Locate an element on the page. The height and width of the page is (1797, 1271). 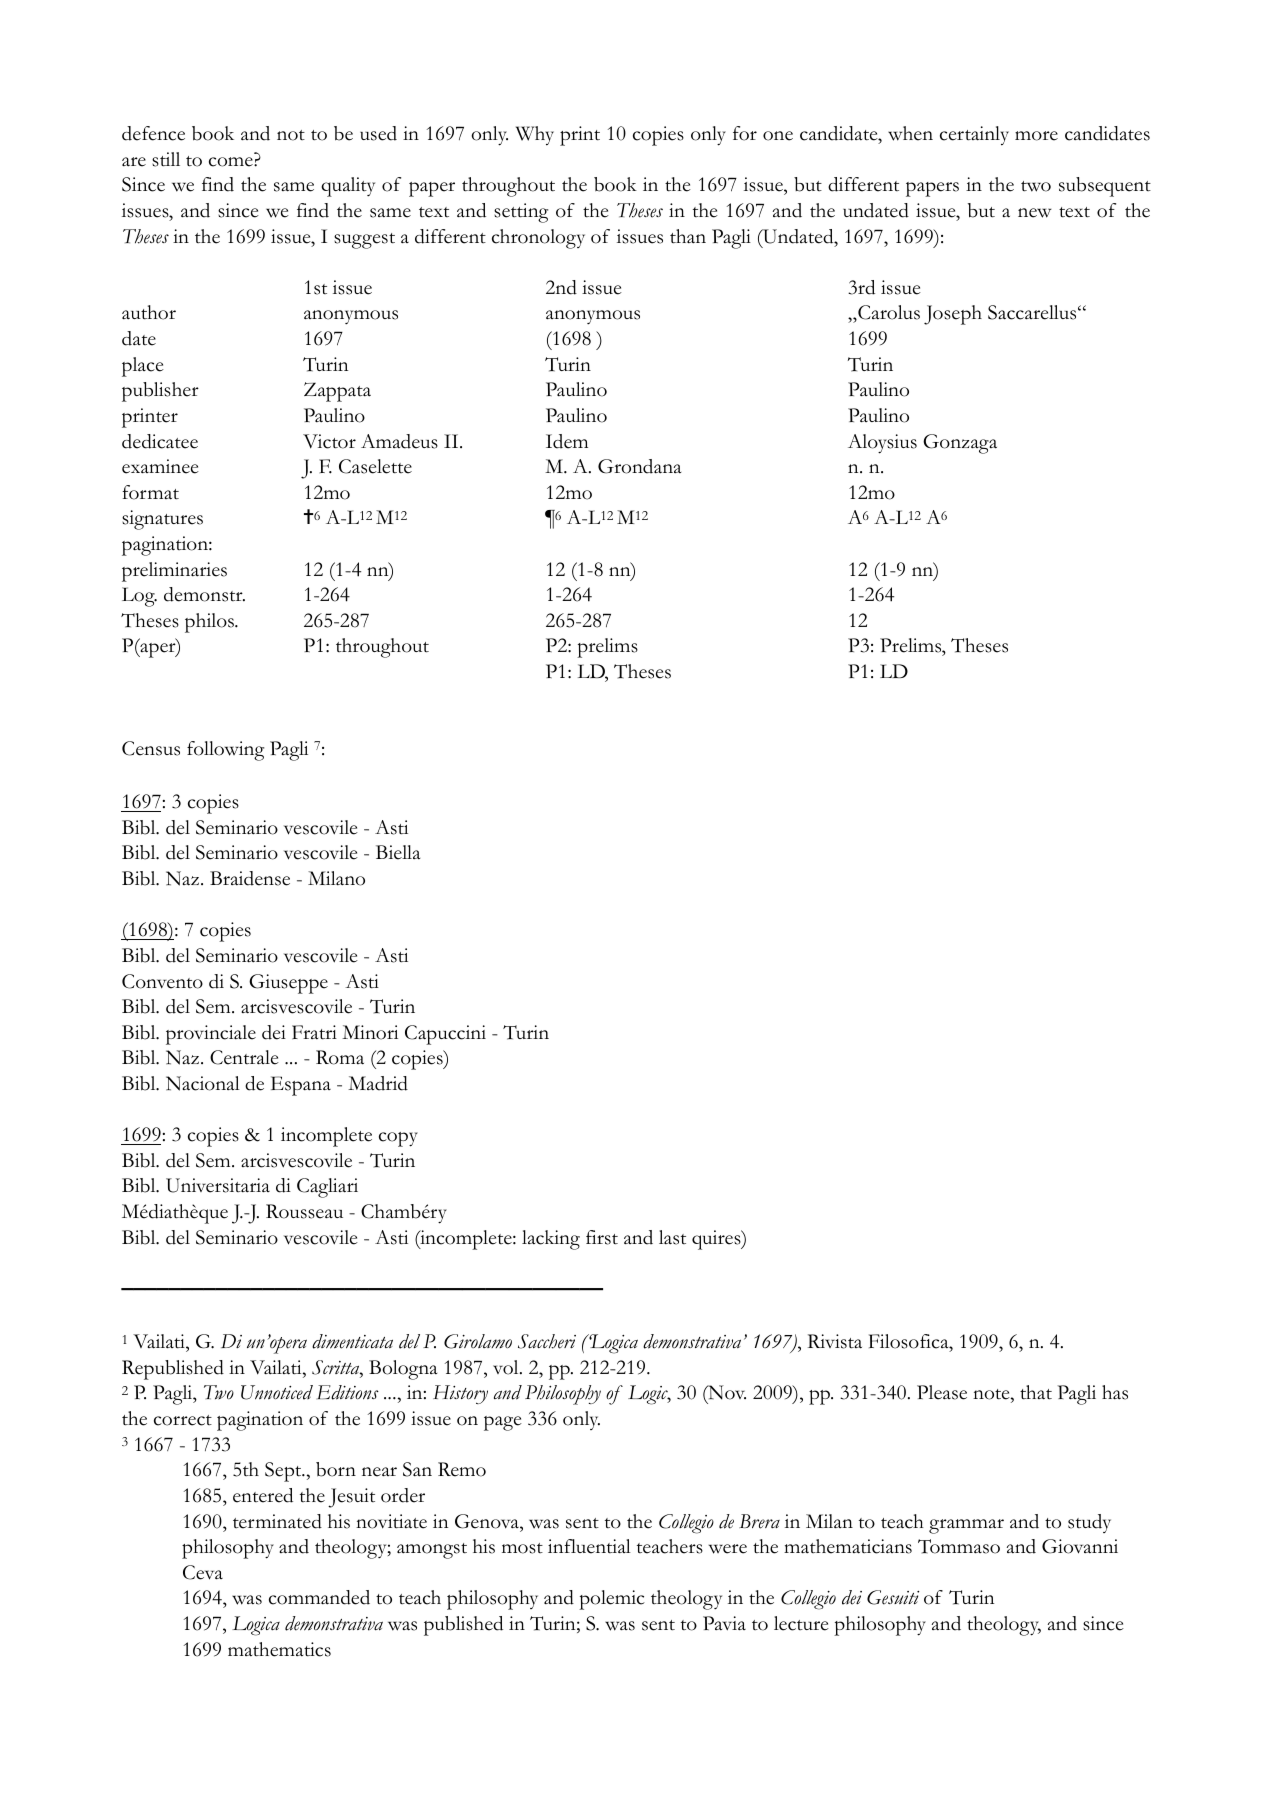
than is located at coordinates (688, 236).
